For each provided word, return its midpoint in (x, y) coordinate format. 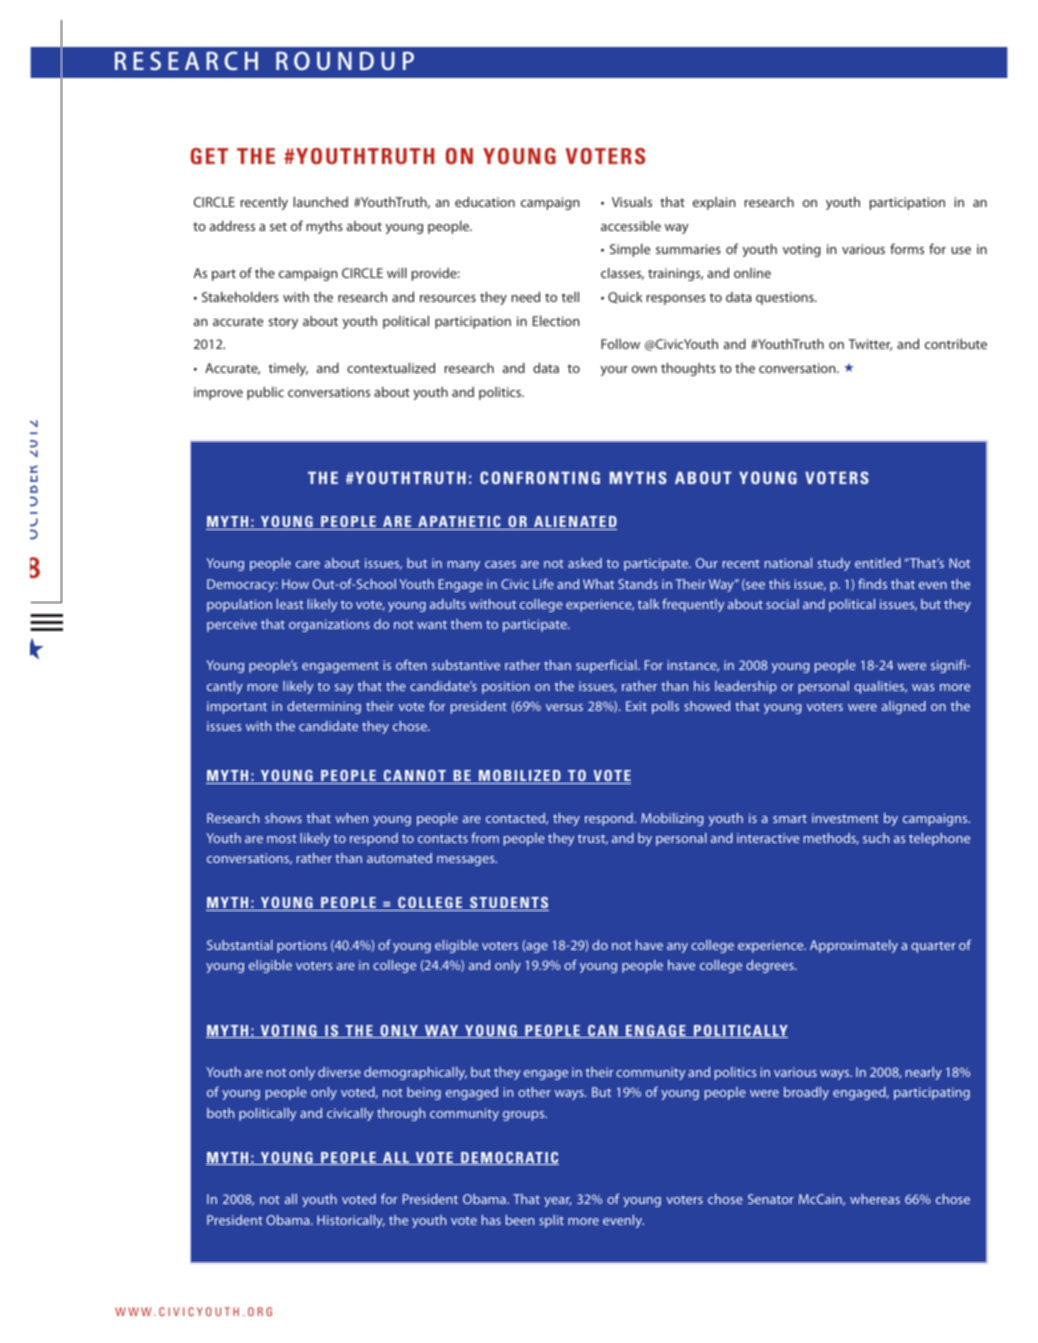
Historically (351, 1221)
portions (302, 946)
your (614, 371)
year (557, 1202)
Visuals (632, 202)
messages (467, 861)
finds (872, 583)
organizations (329, 625)
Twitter (870, 345)
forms (907, 248)
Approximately (854, 946)
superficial (607, 666)
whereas (875, 1199)
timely (288, 369)
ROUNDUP (345, 60)
